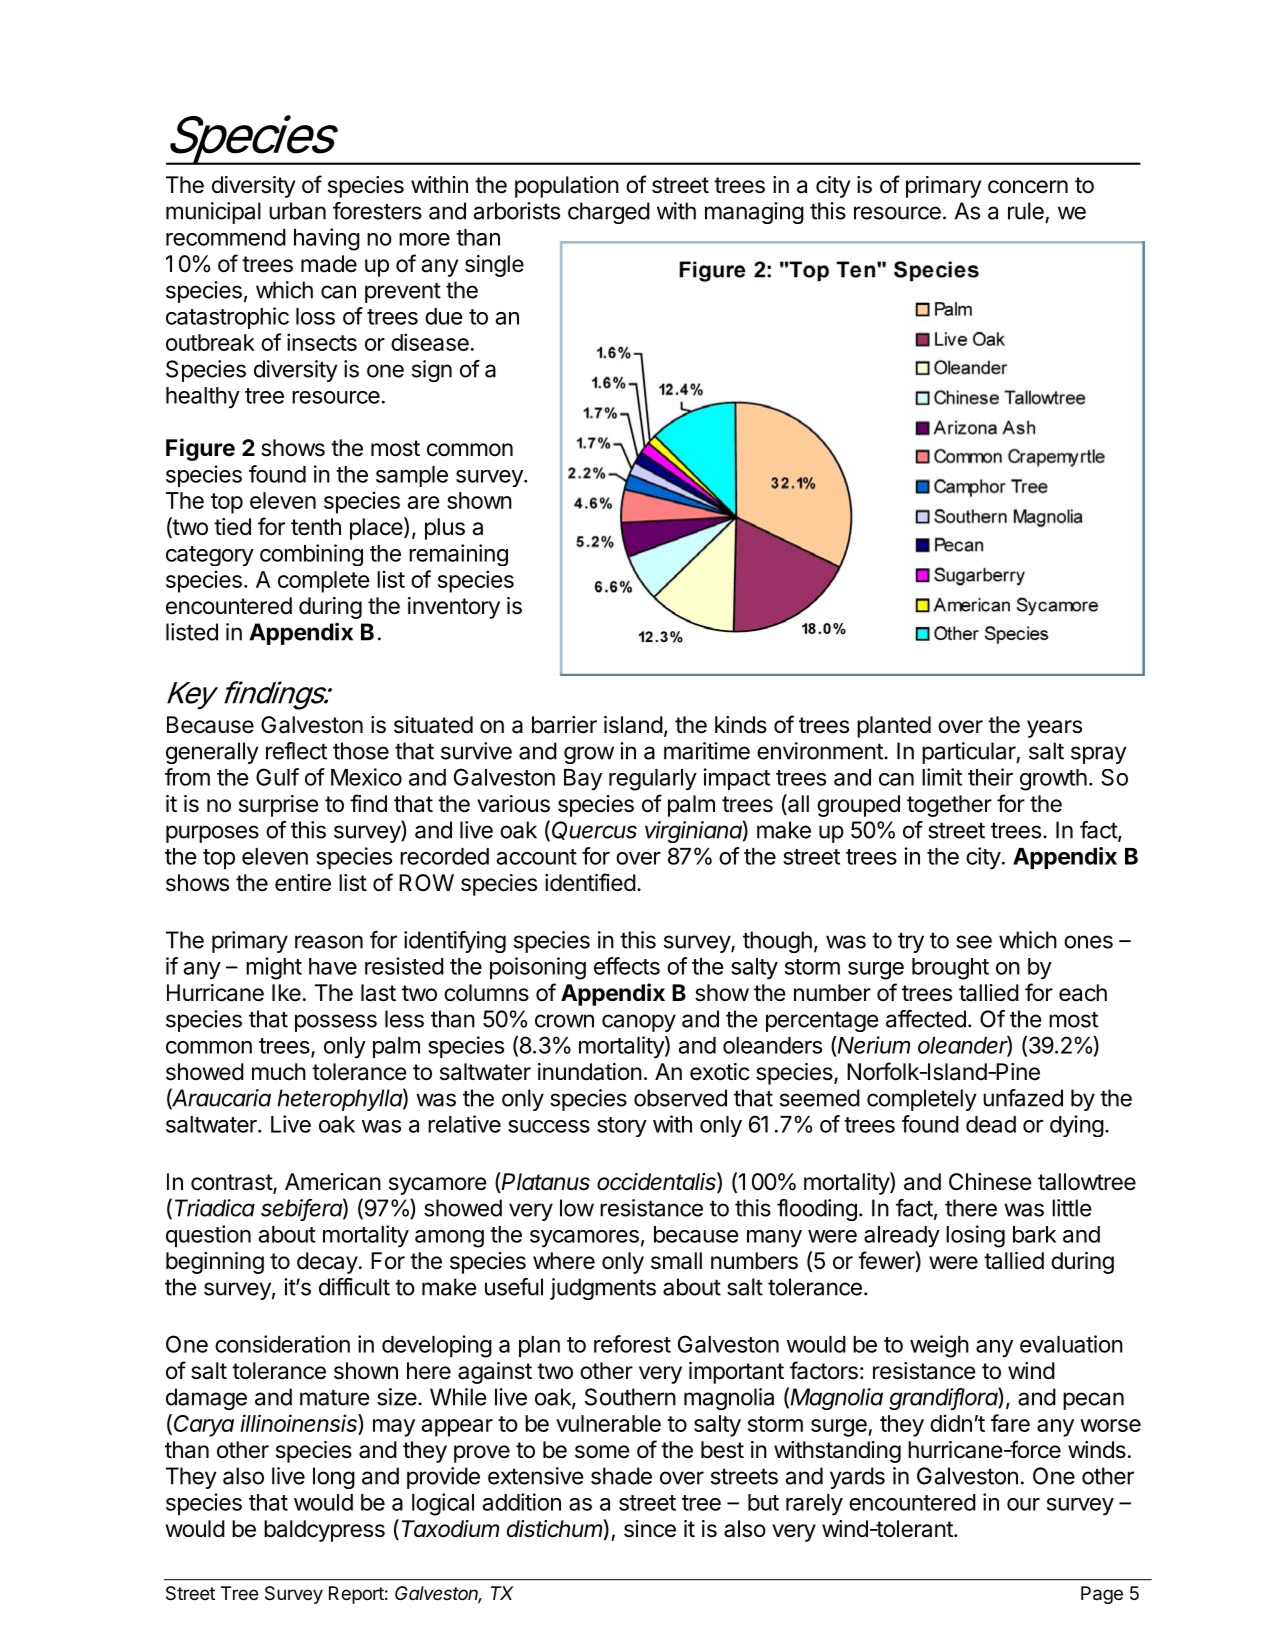  Describe the element at coordinates (650, 1529) in the image. I see `since` at that location.
